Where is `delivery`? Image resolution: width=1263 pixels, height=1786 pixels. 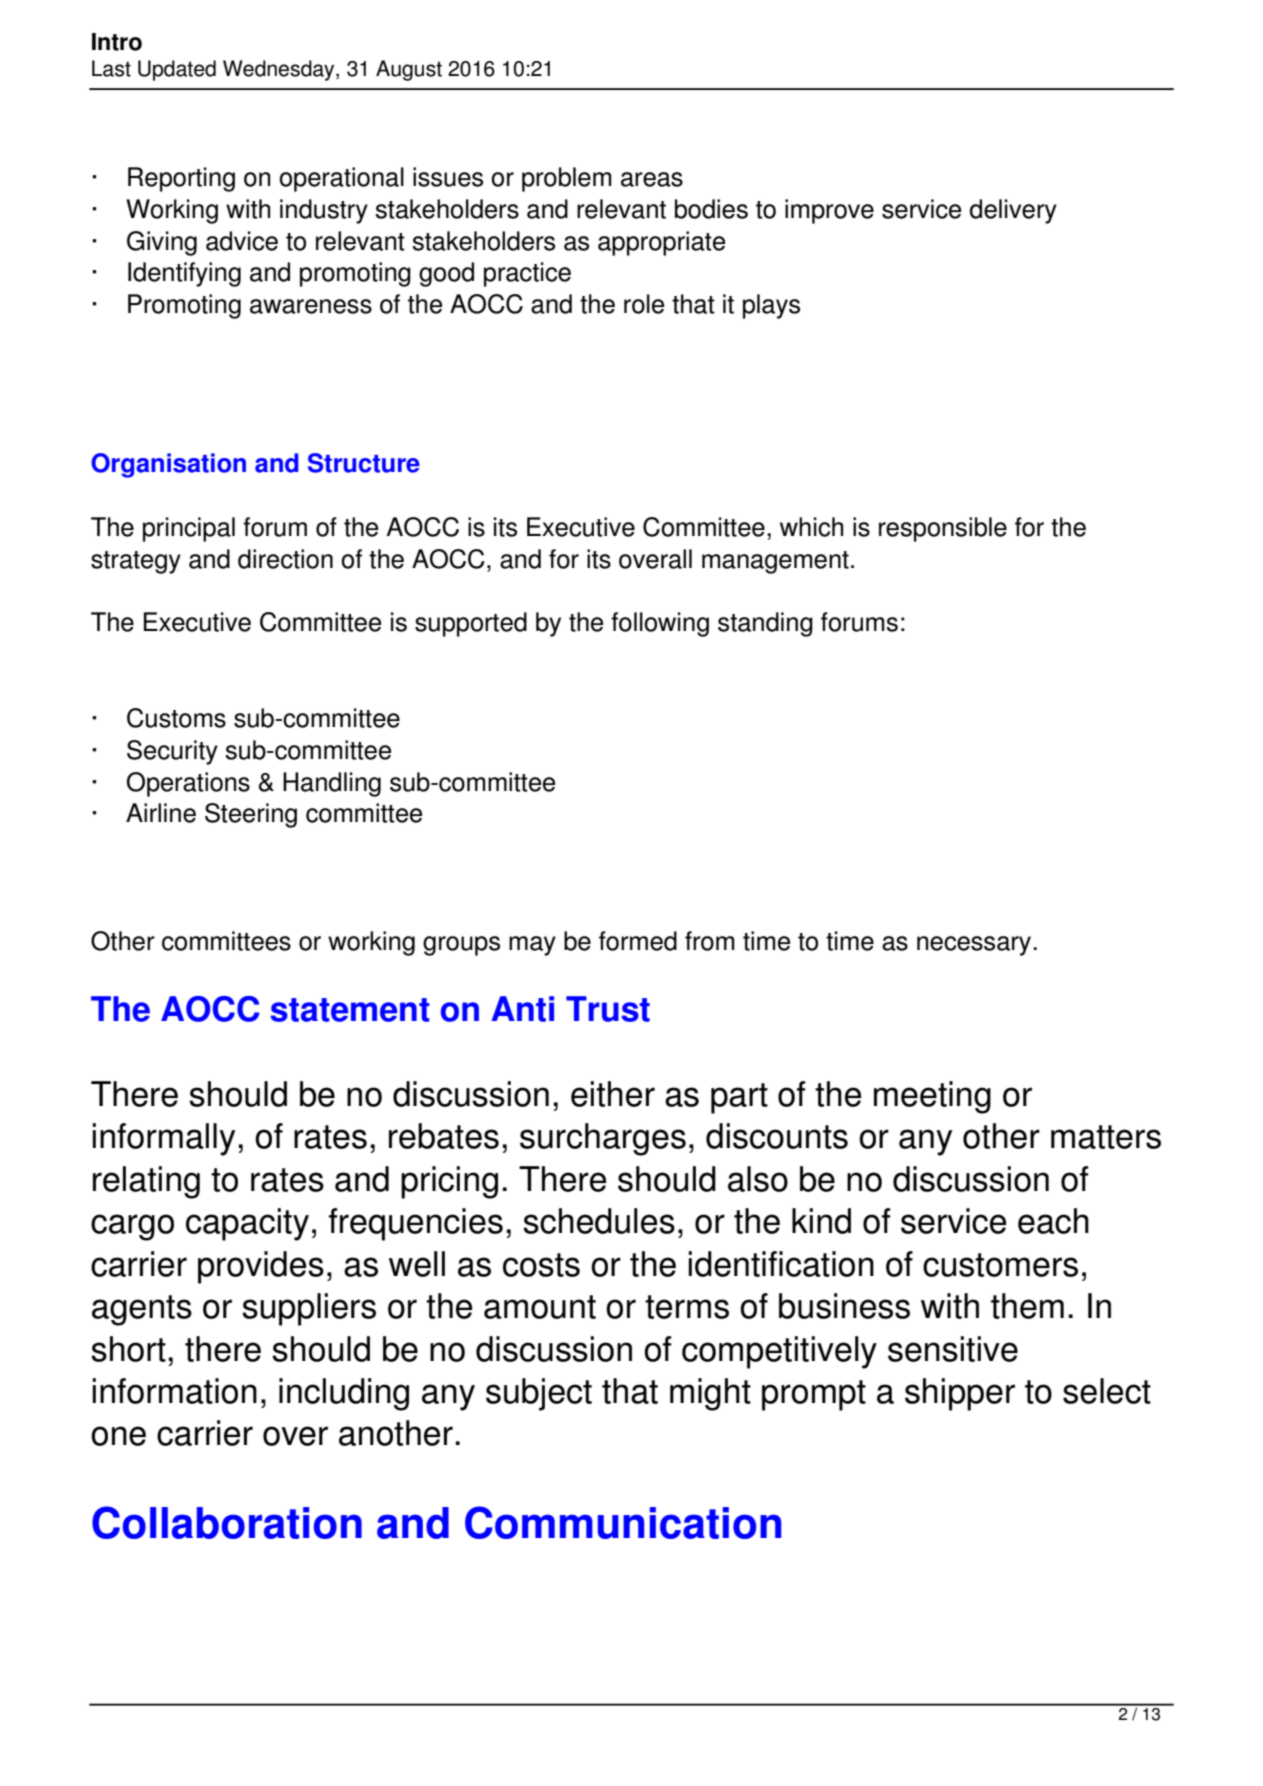 delivery is located at coordinates (1013, 211).
